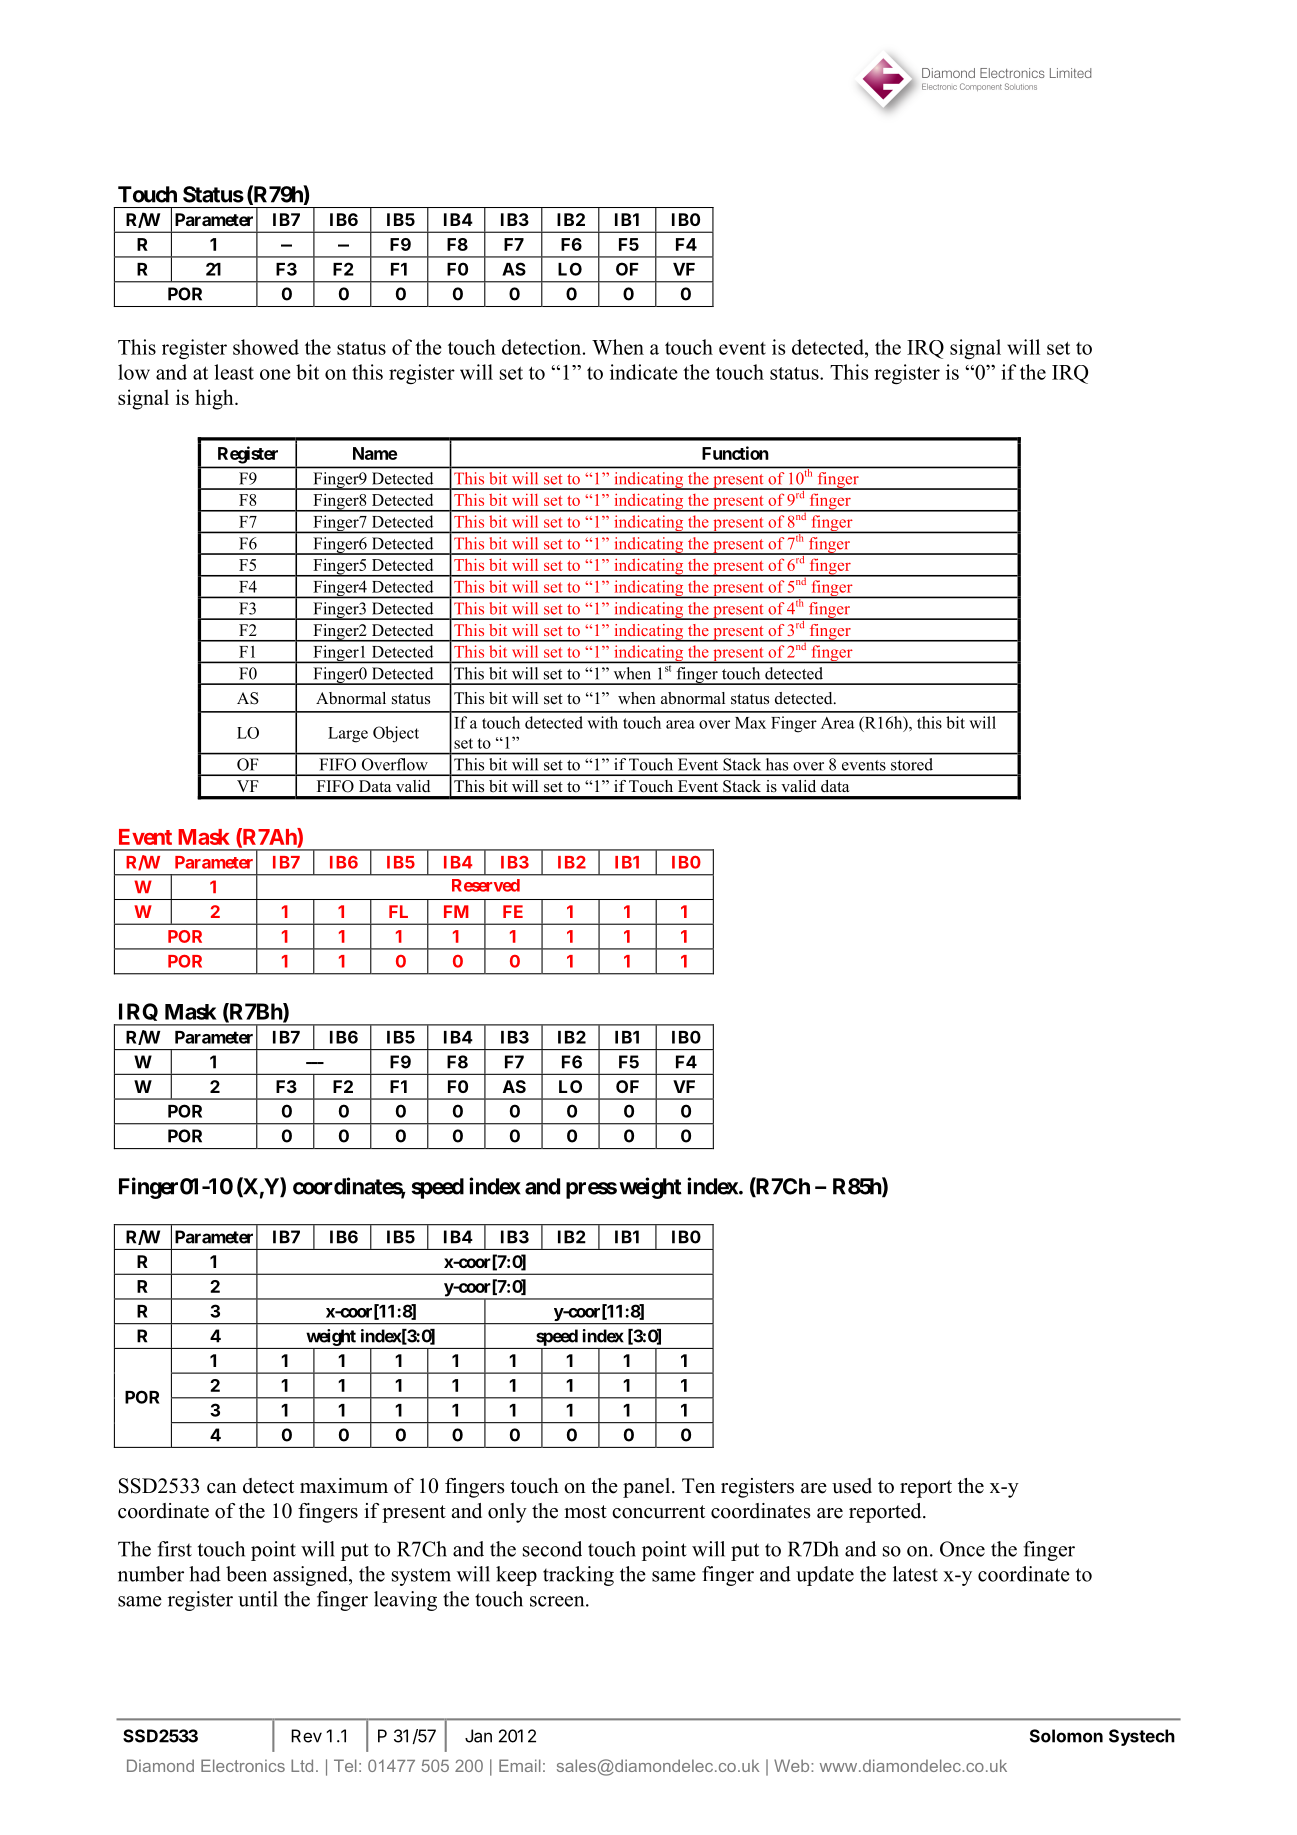 This screenshot has height=1835, width=1297. Describe the element at coordinates (777, 764) in the screenshot. I see `has` at that location.
